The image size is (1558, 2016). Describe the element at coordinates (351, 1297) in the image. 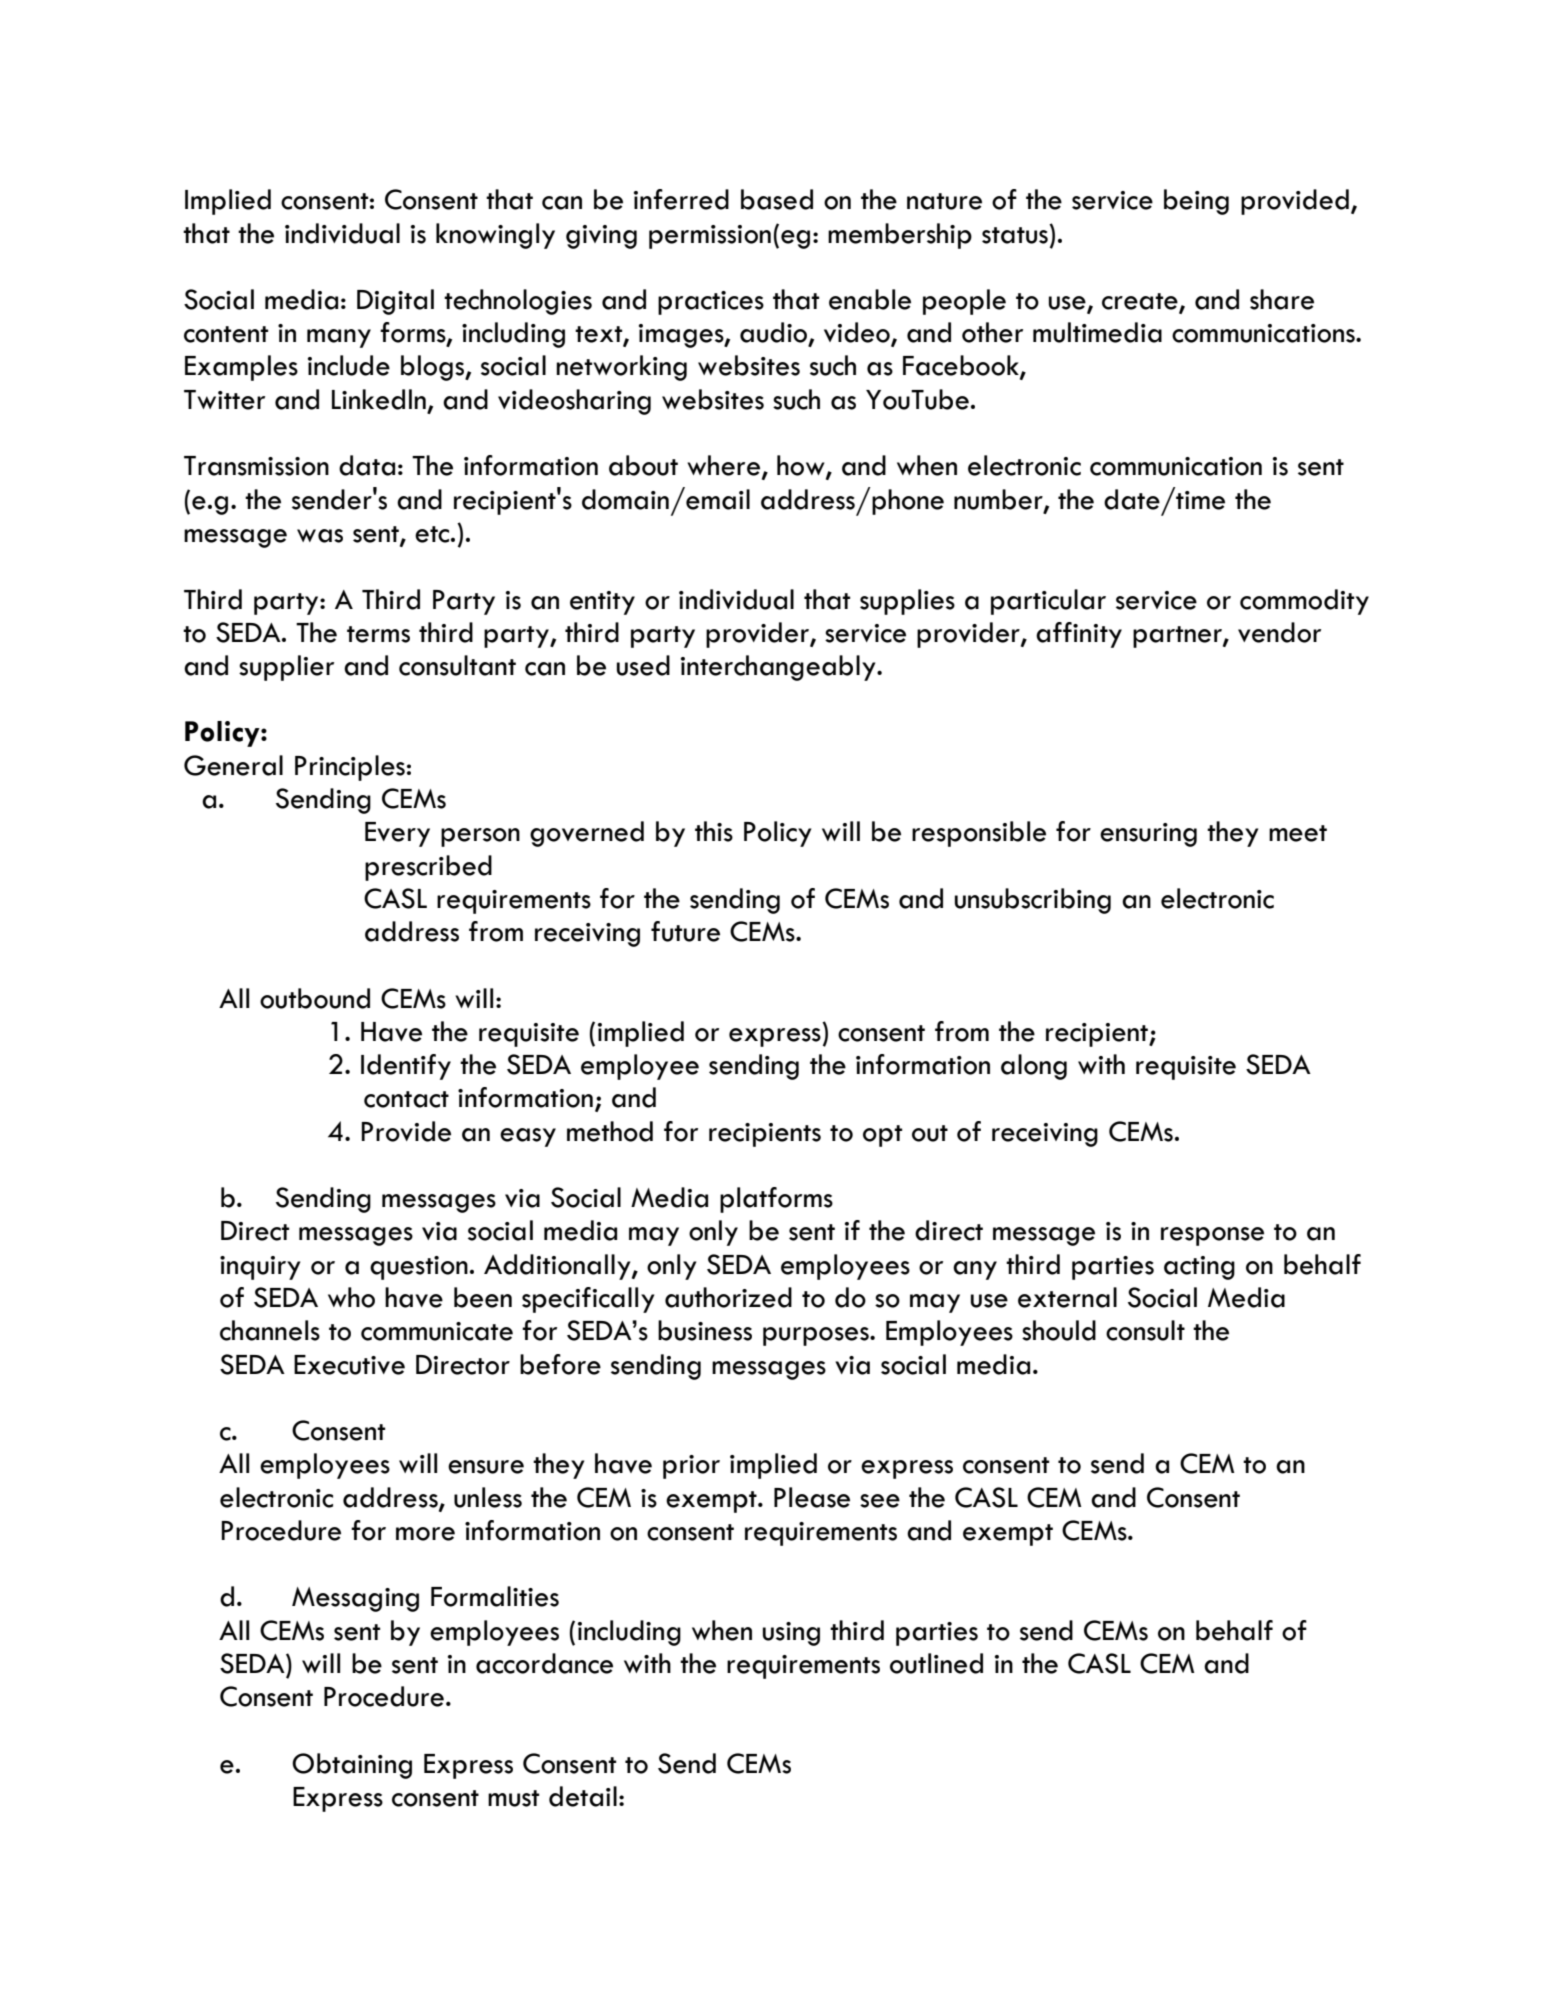

I see `who` at that location.
